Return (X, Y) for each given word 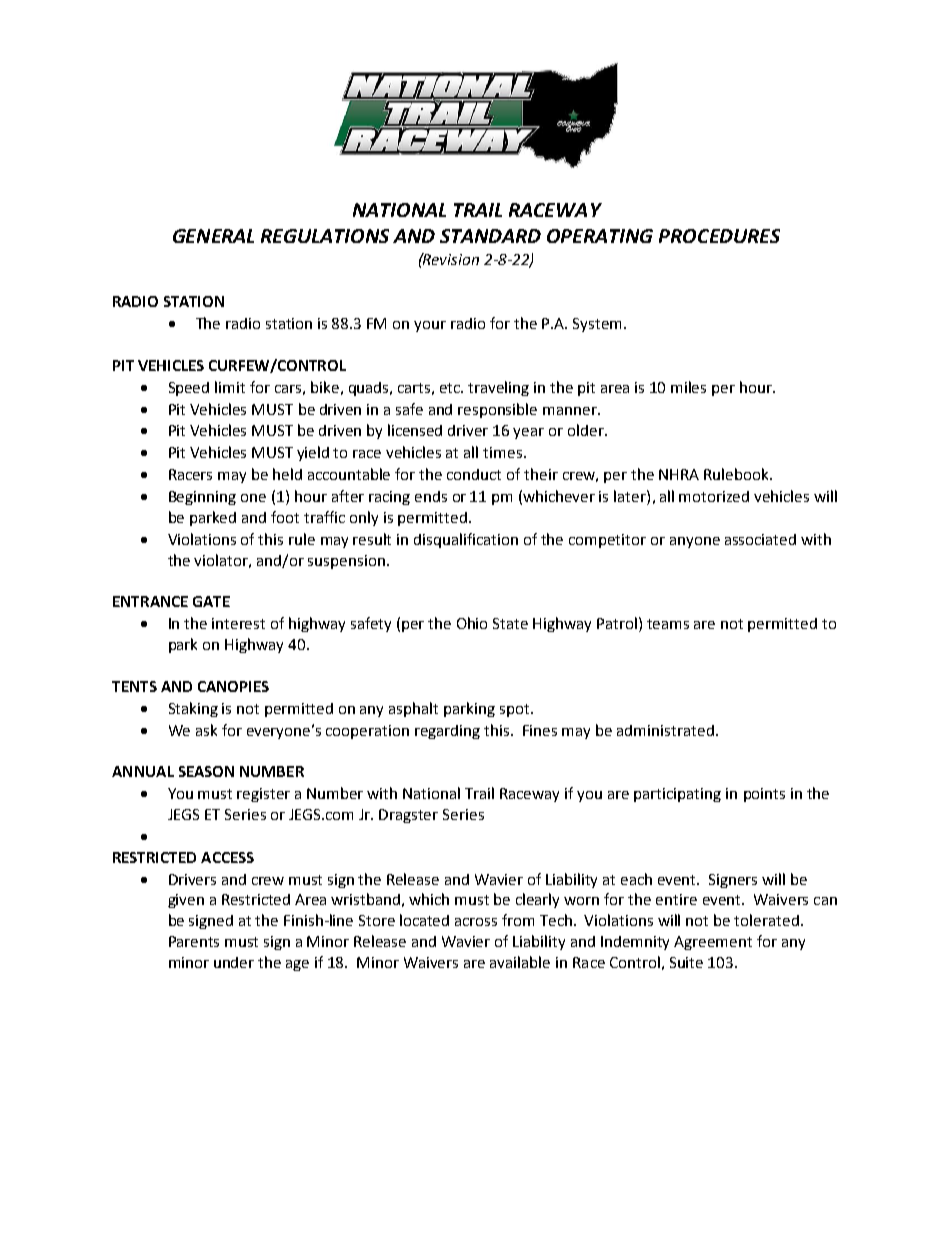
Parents (194, 941)
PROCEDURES (719, 236)
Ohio (472, 623)
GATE (211, 601)
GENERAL (213, 236)
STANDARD (490, 236)
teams (668, 624)
